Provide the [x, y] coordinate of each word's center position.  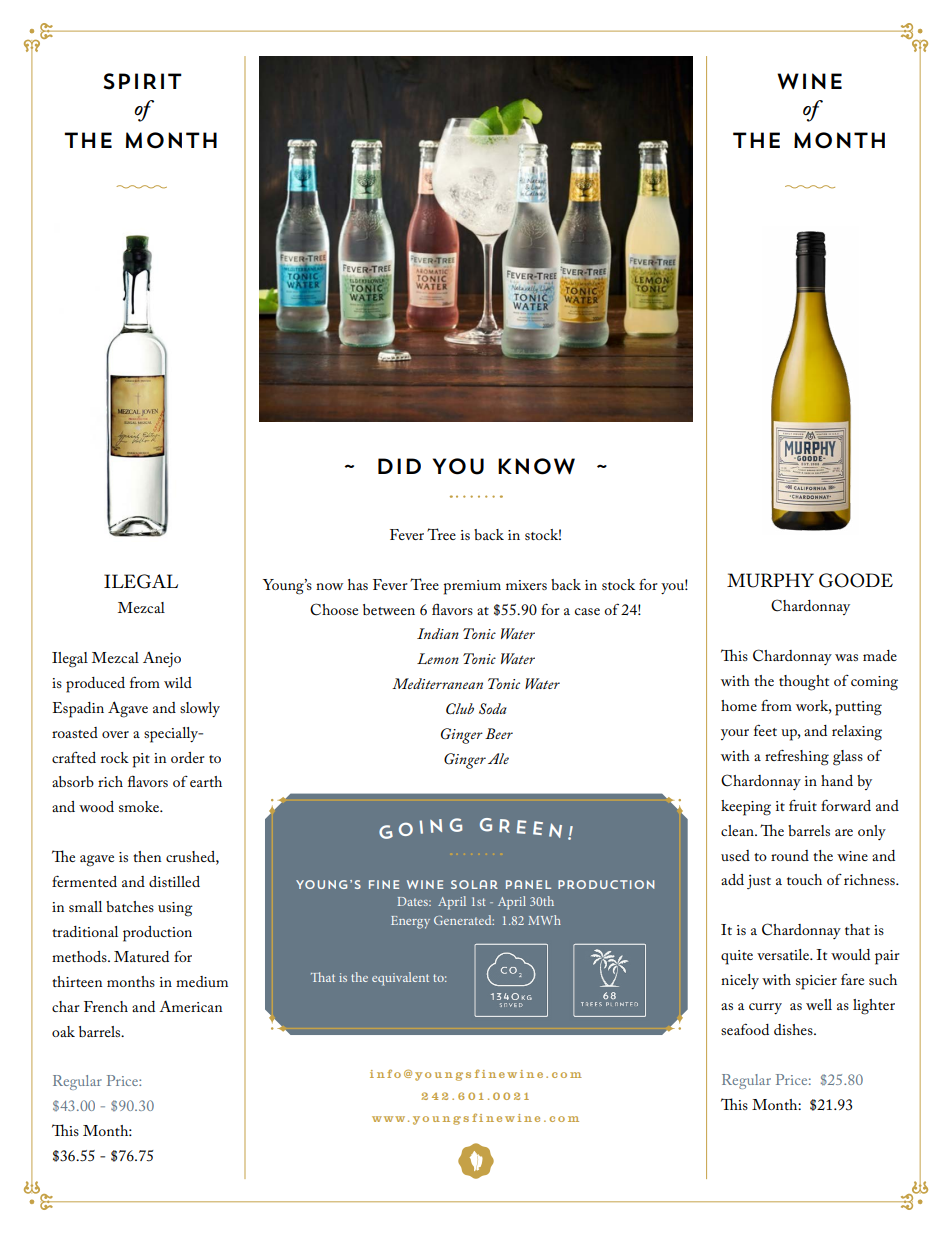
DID [399, 466]
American [190, 1006]
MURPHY [770, 580]
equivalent [400, 979]
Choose [334, 609]
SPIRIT [142, 81]
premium [472, 587]
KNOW [536, 466]
